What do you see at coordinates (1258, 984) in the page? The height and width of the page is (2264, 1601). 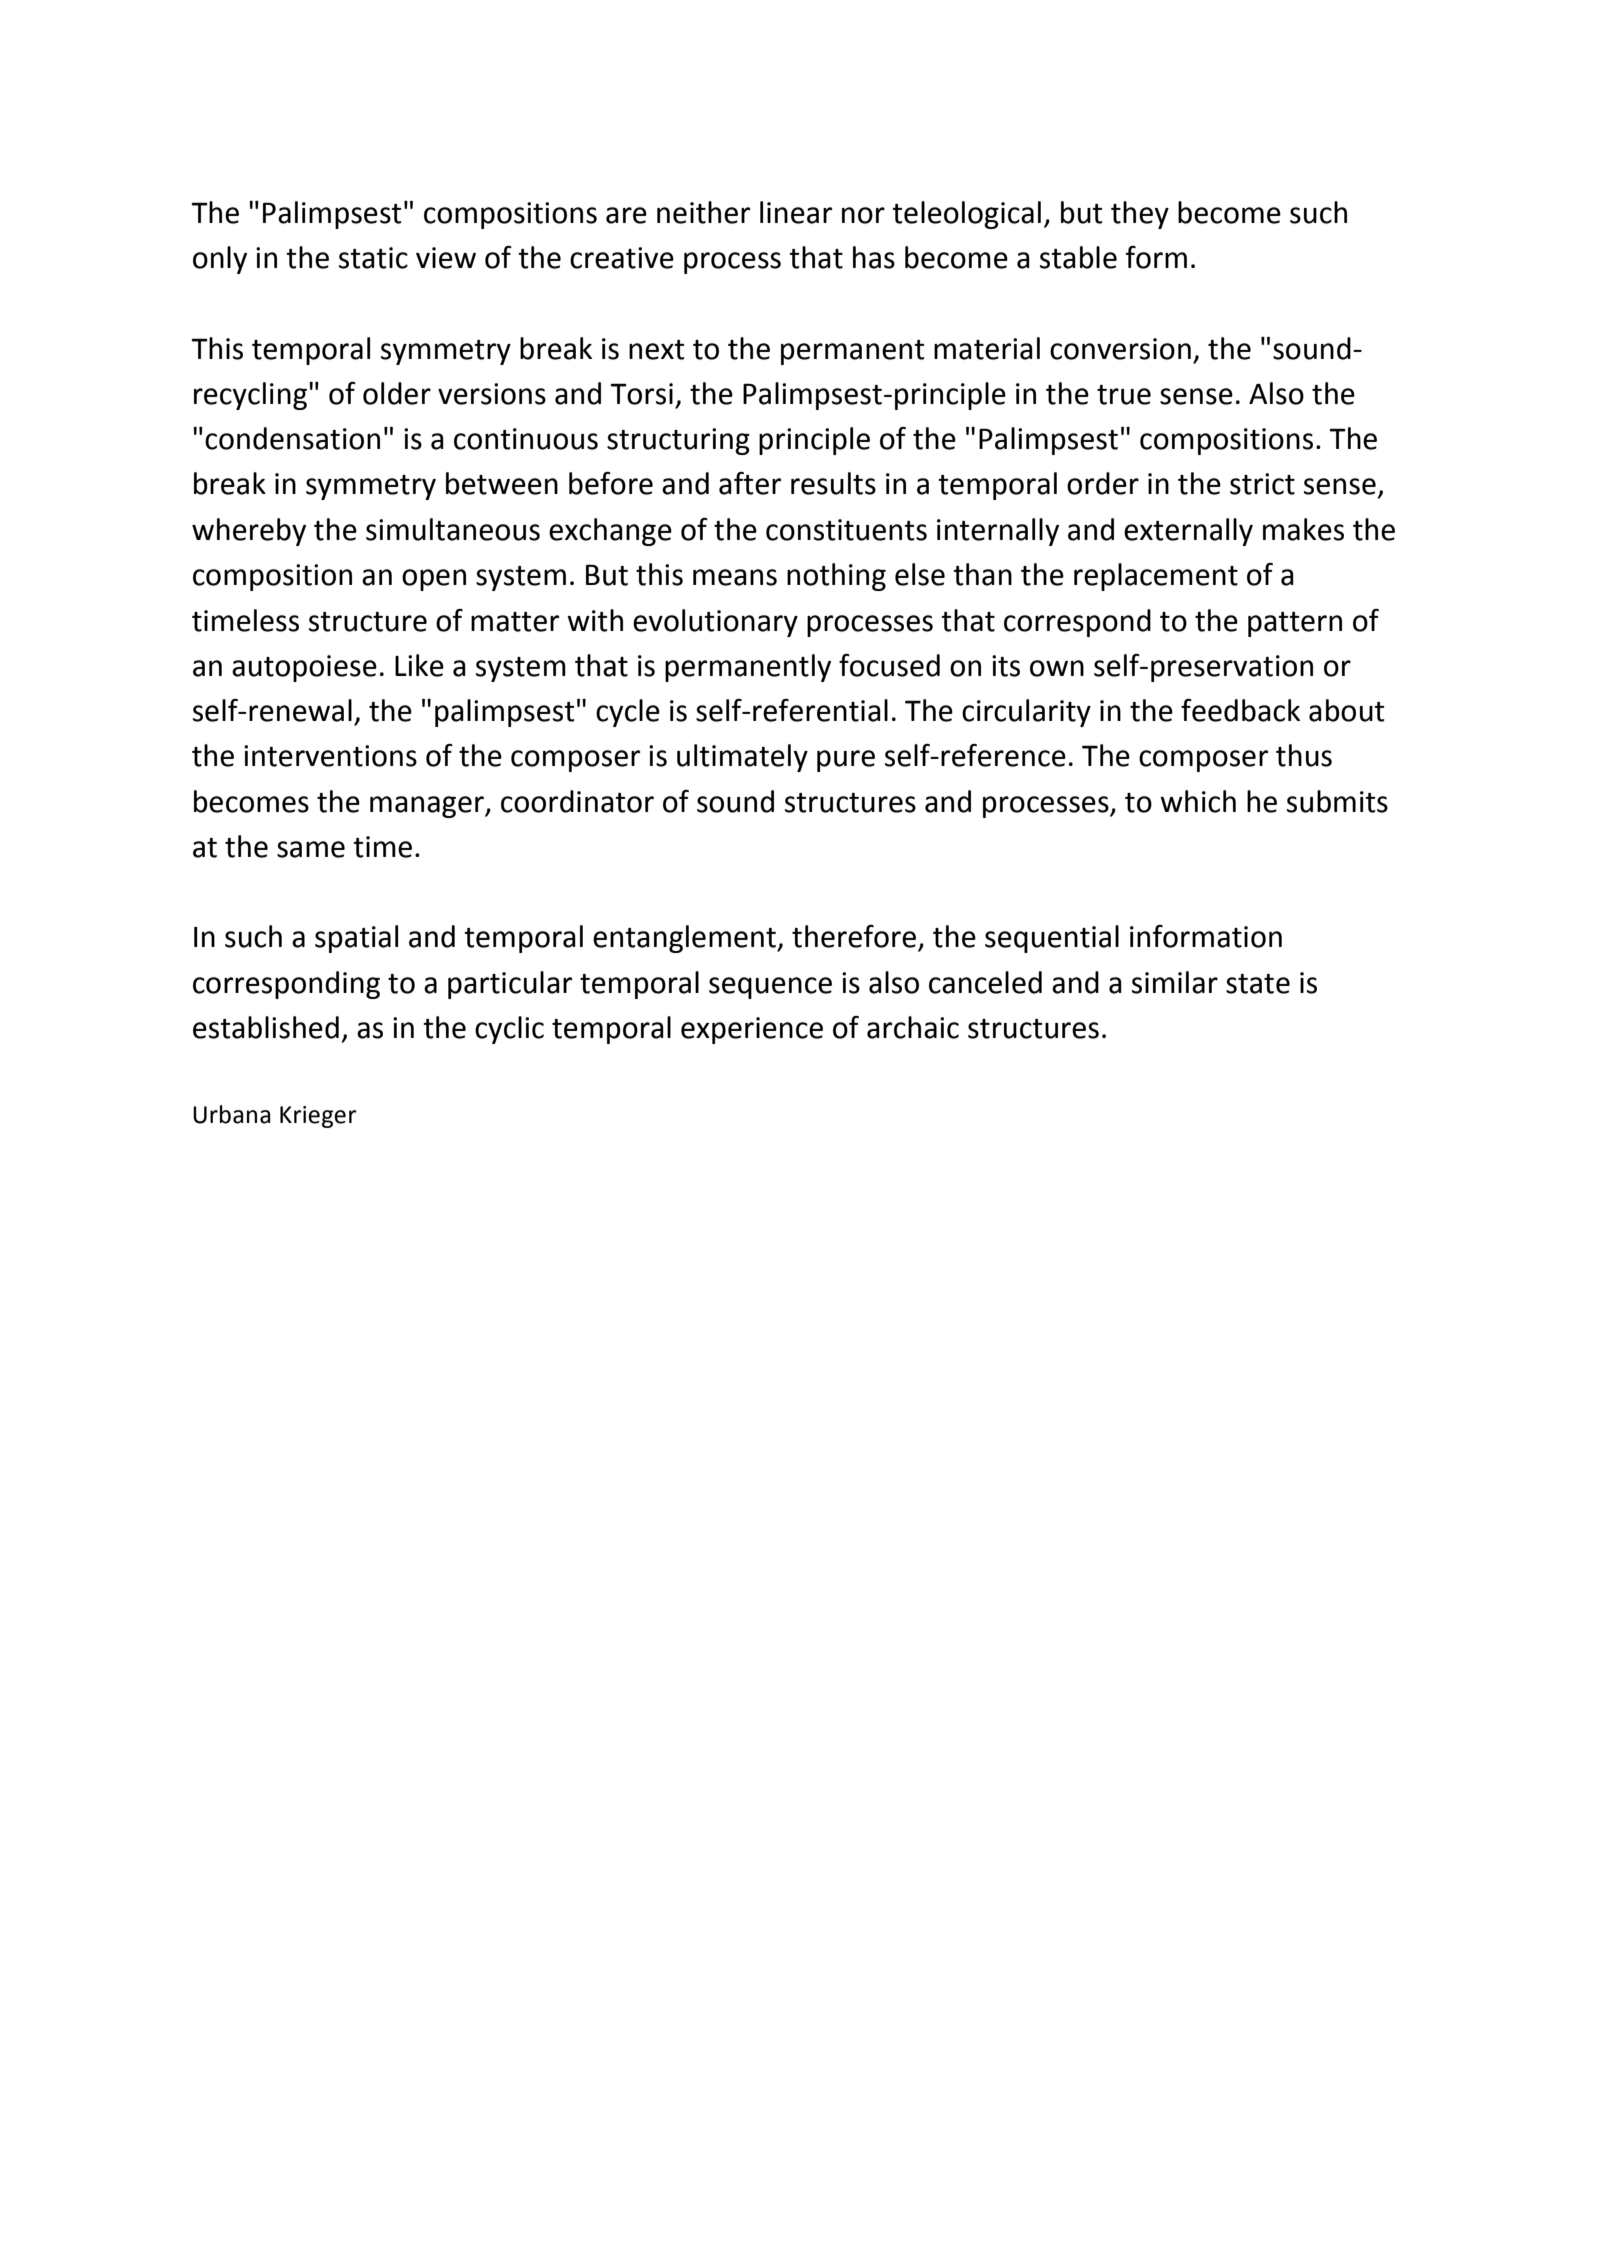 I see `state` at bounding box center [1258, 984].
